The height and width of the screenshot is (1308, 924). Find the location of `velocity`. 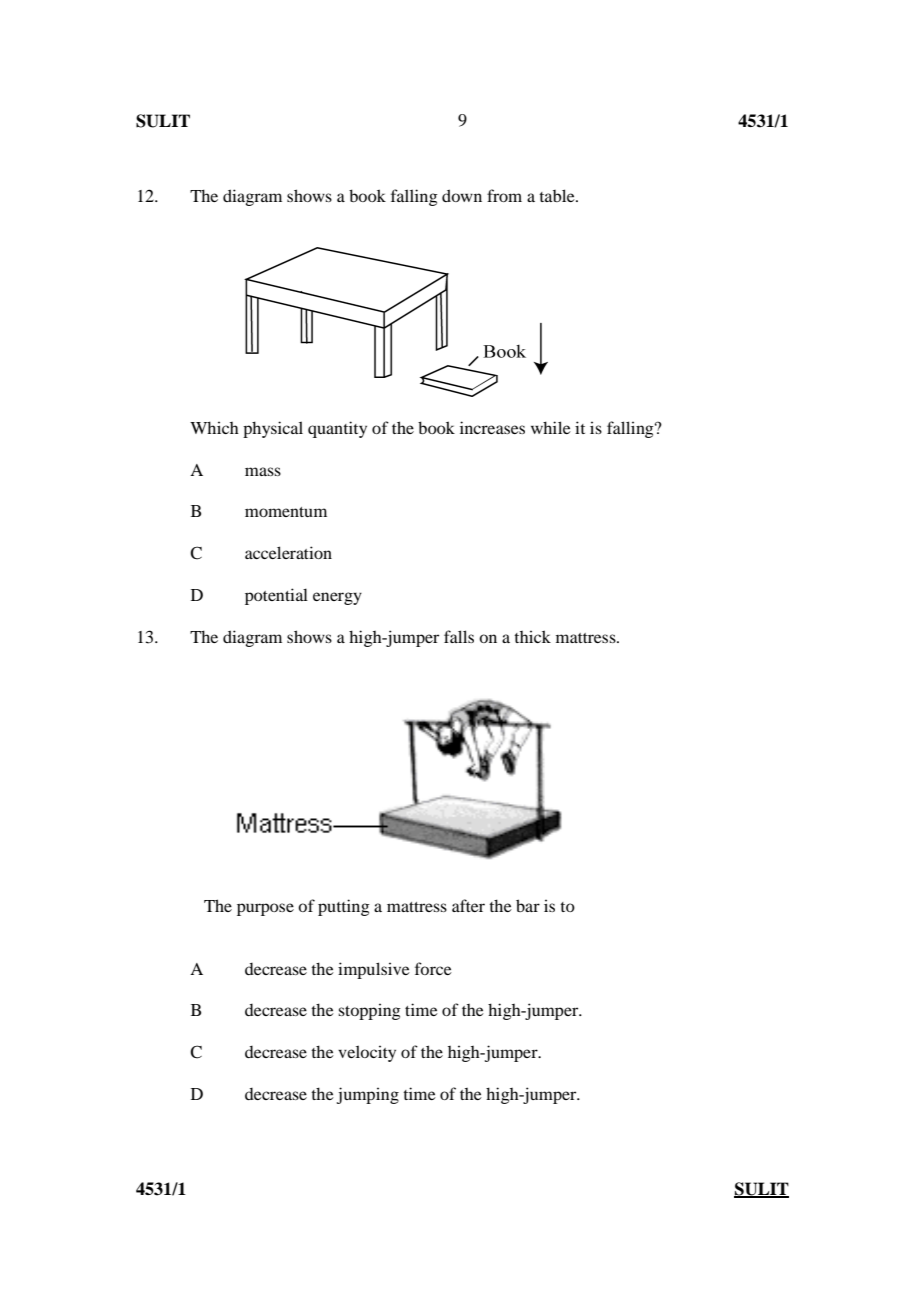

velocity is located at coordinates (367, 1053).
